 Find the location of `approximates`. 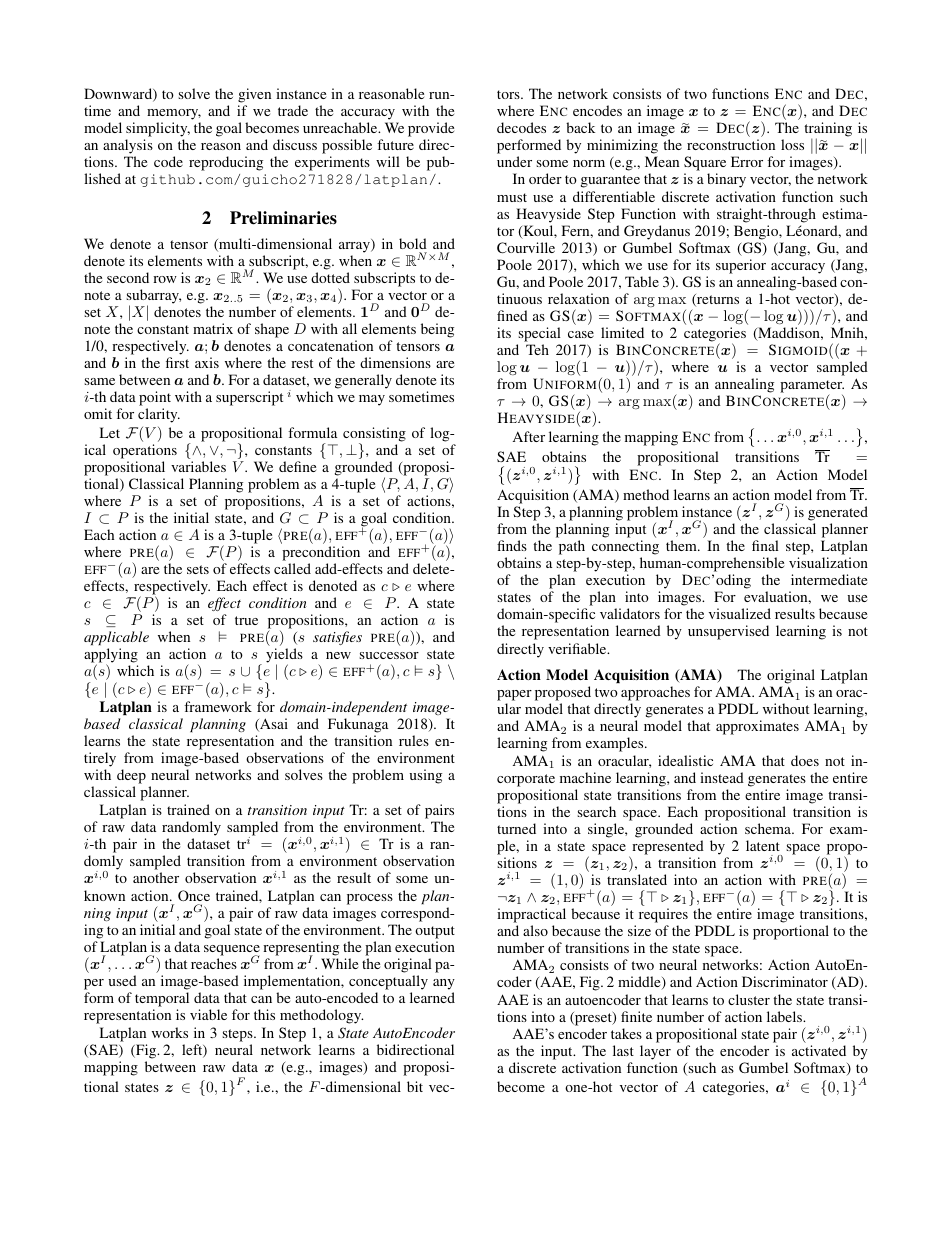

approximates is located at coordinates (757, 727).
